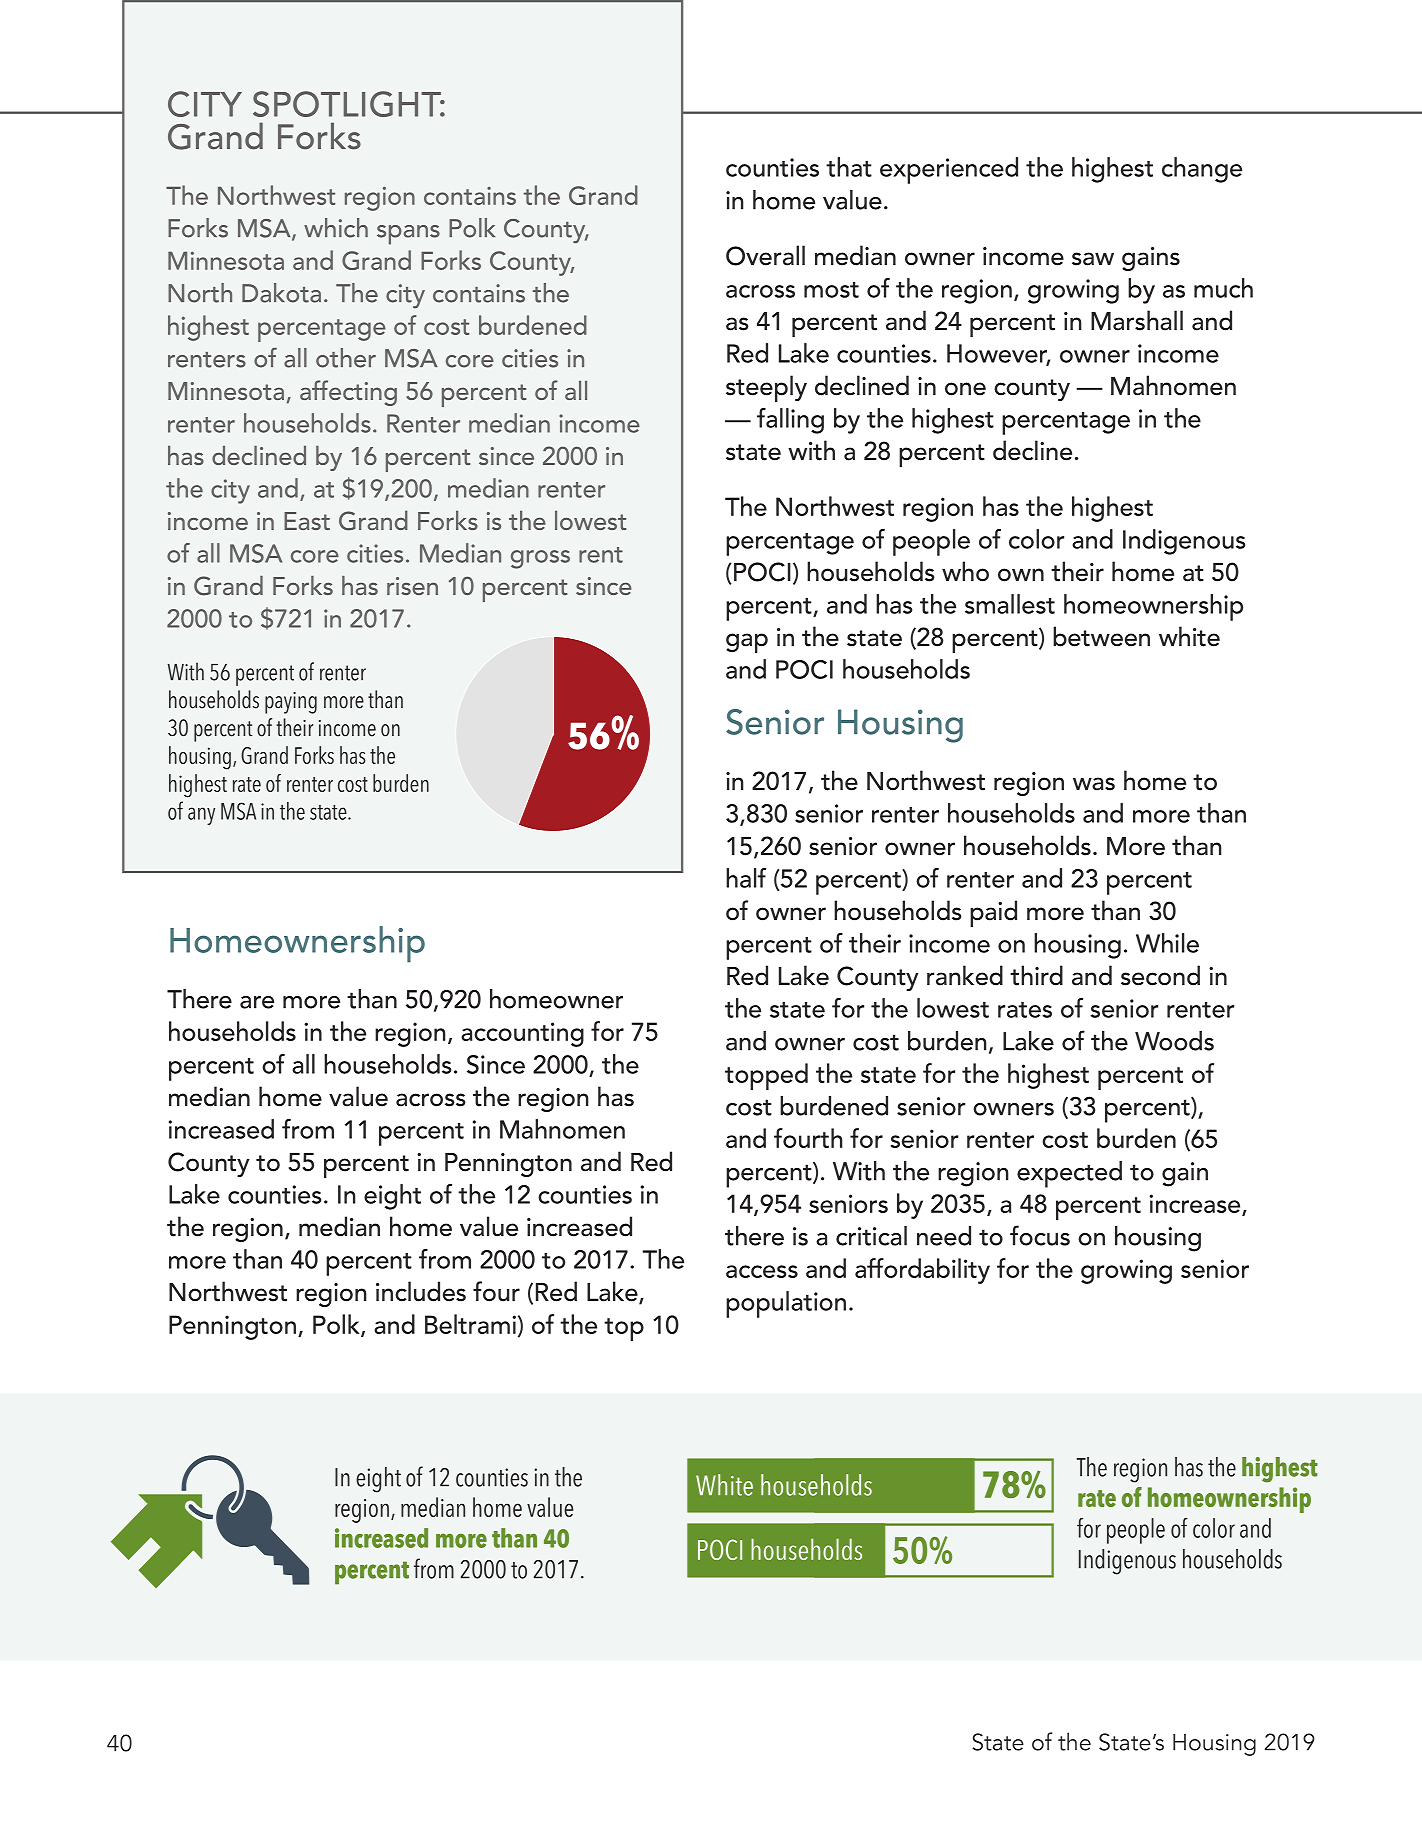 The height and width of the page is (1840, 1422). Describe the element at coordinates (1167, 943) in the page. I see `While` at that location.
